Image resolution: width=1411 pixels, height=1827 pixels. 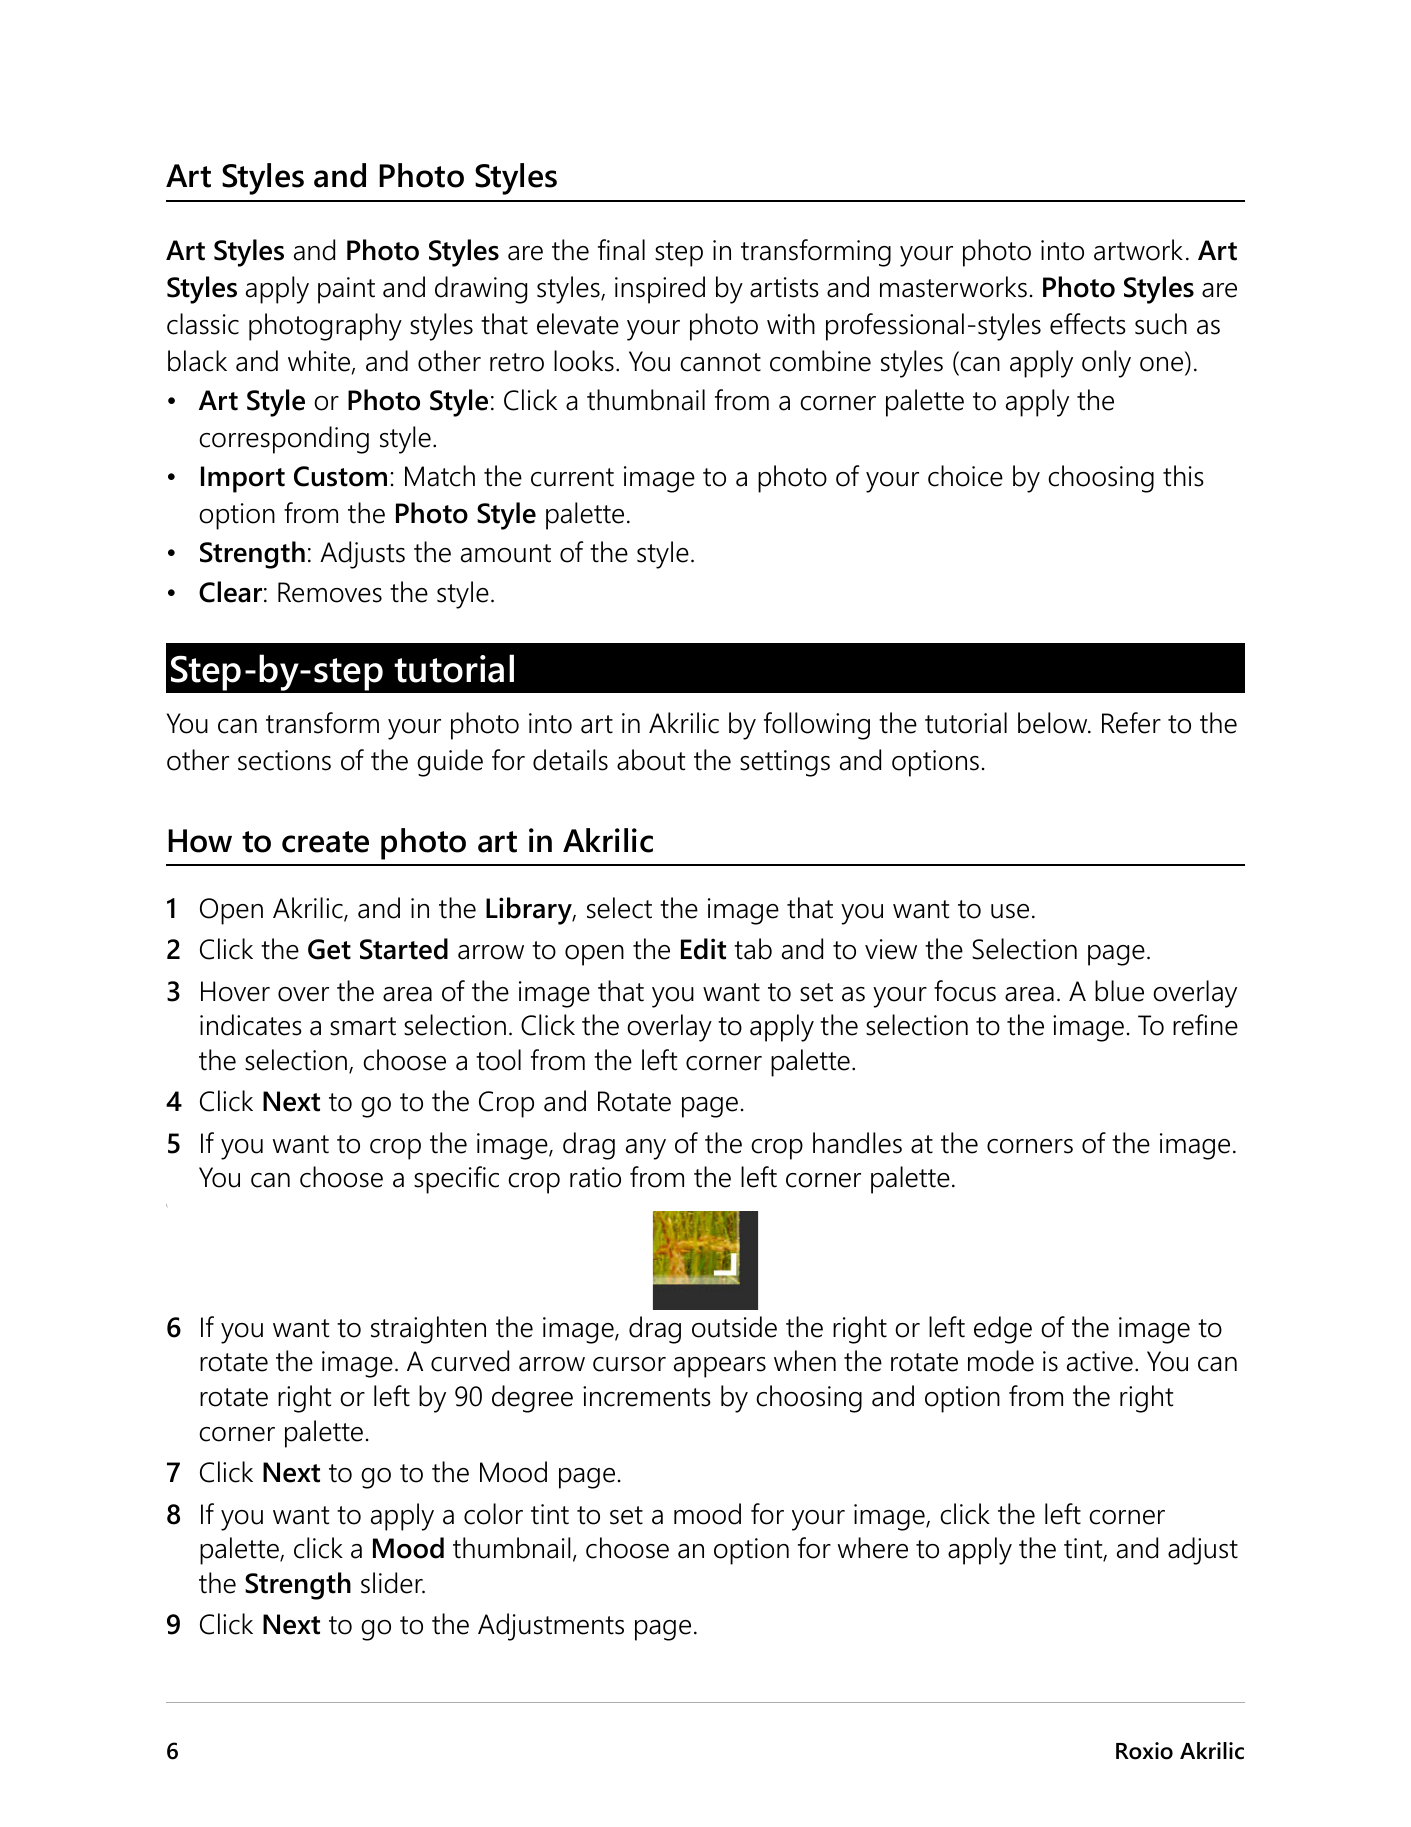 What do you see at coordinates (329, 949) in the screenshot?
I see `Get` at bounding box center [329, 949].
